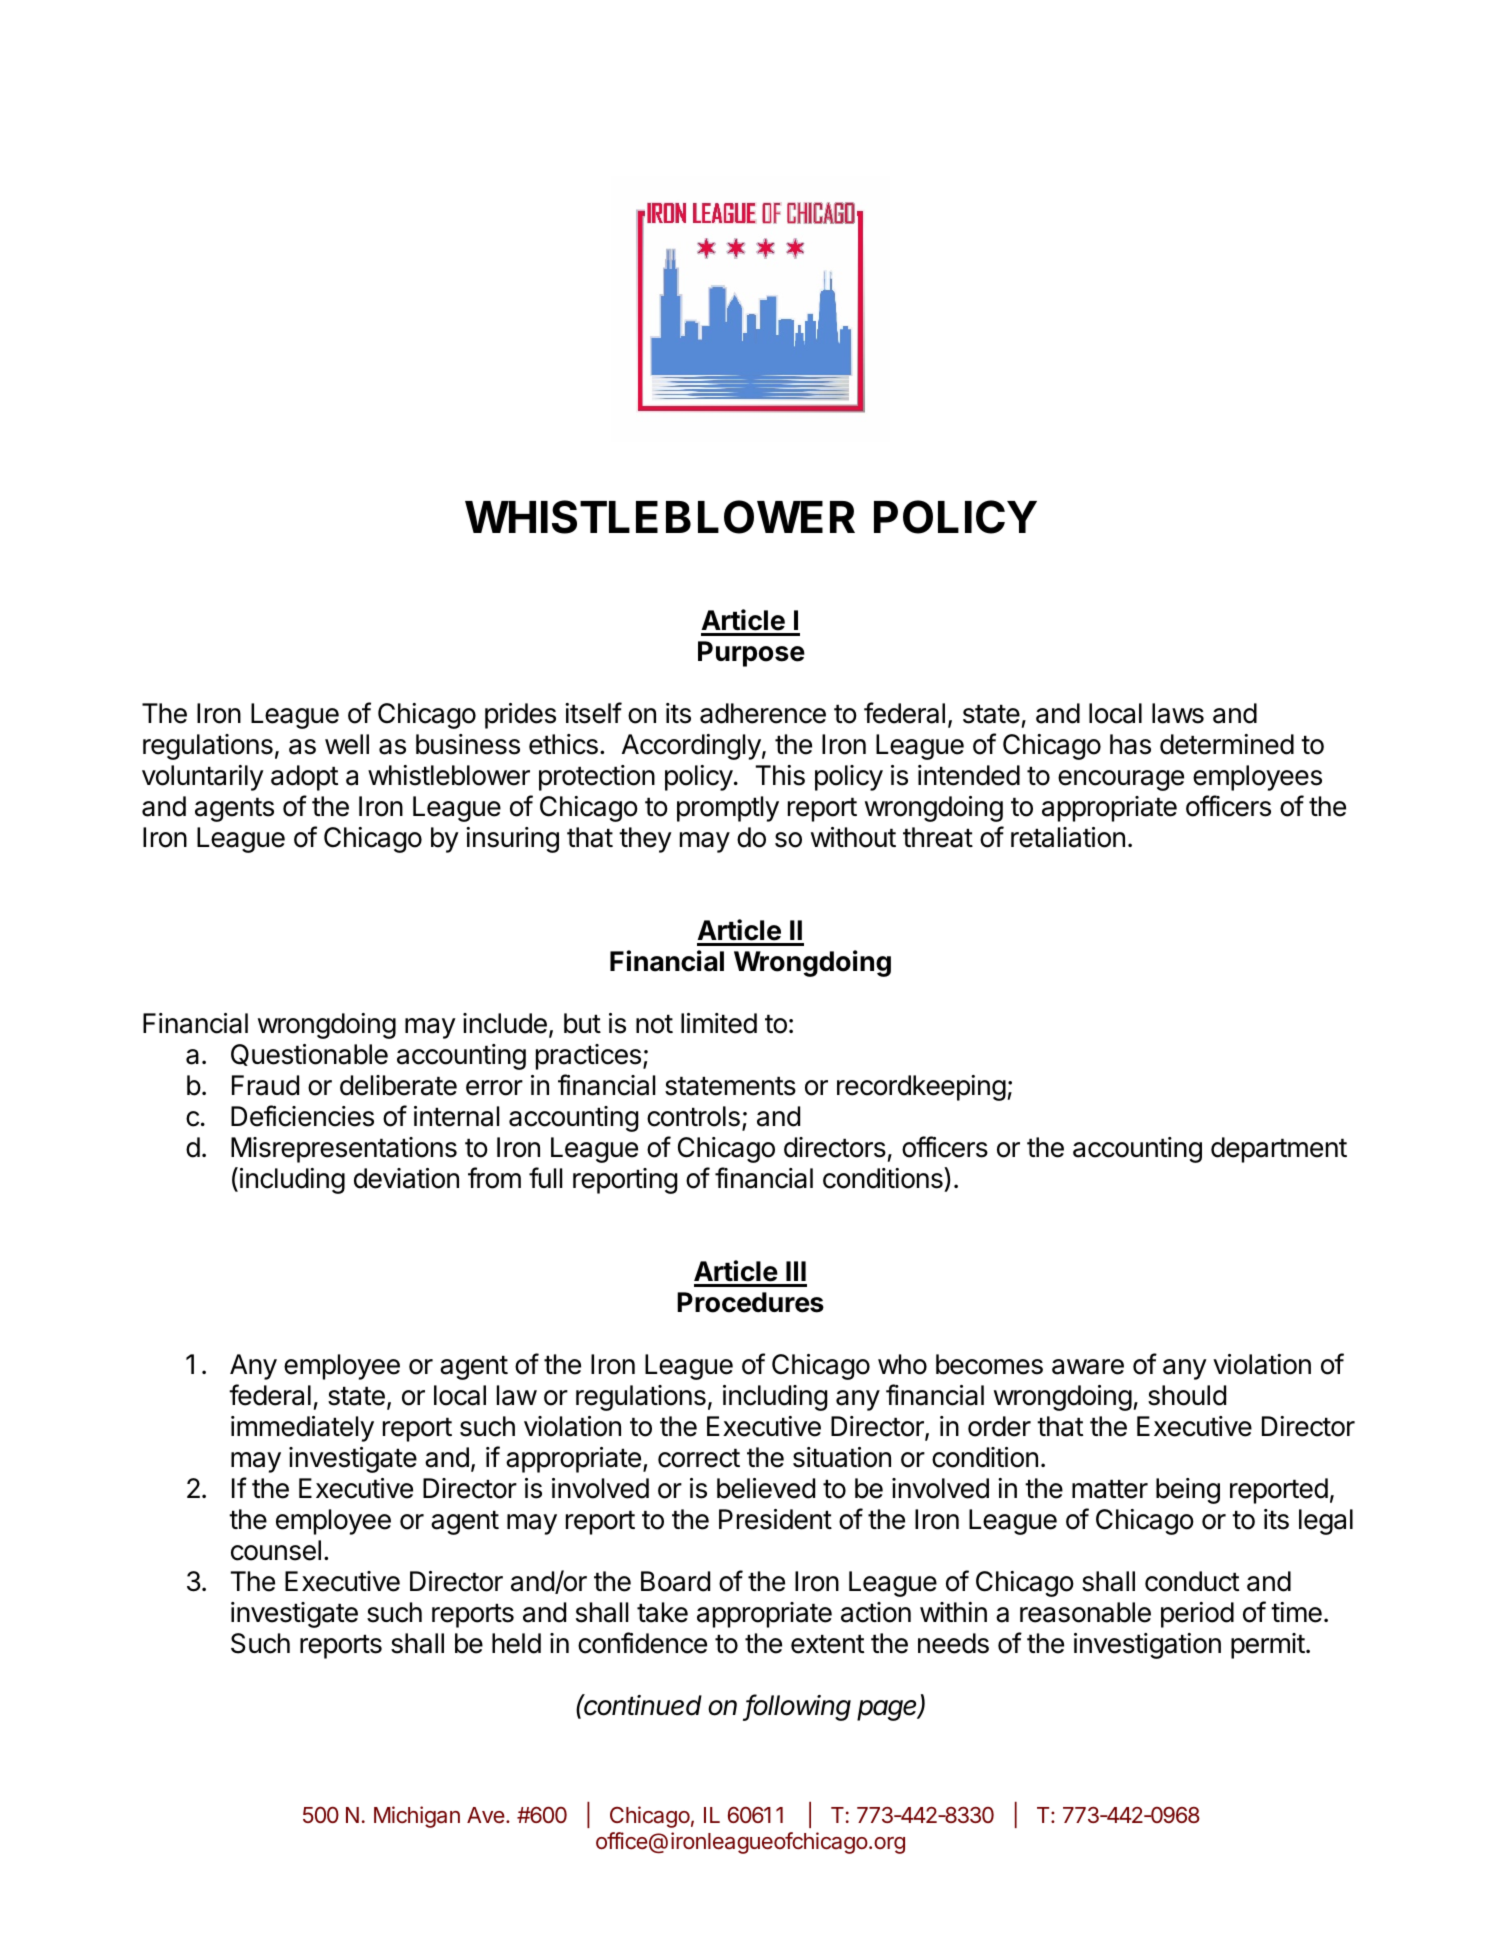  What do you see at coordinates (719, 1023) in the screenshot?
I see `limited` at bounding box center [719, 1023].
